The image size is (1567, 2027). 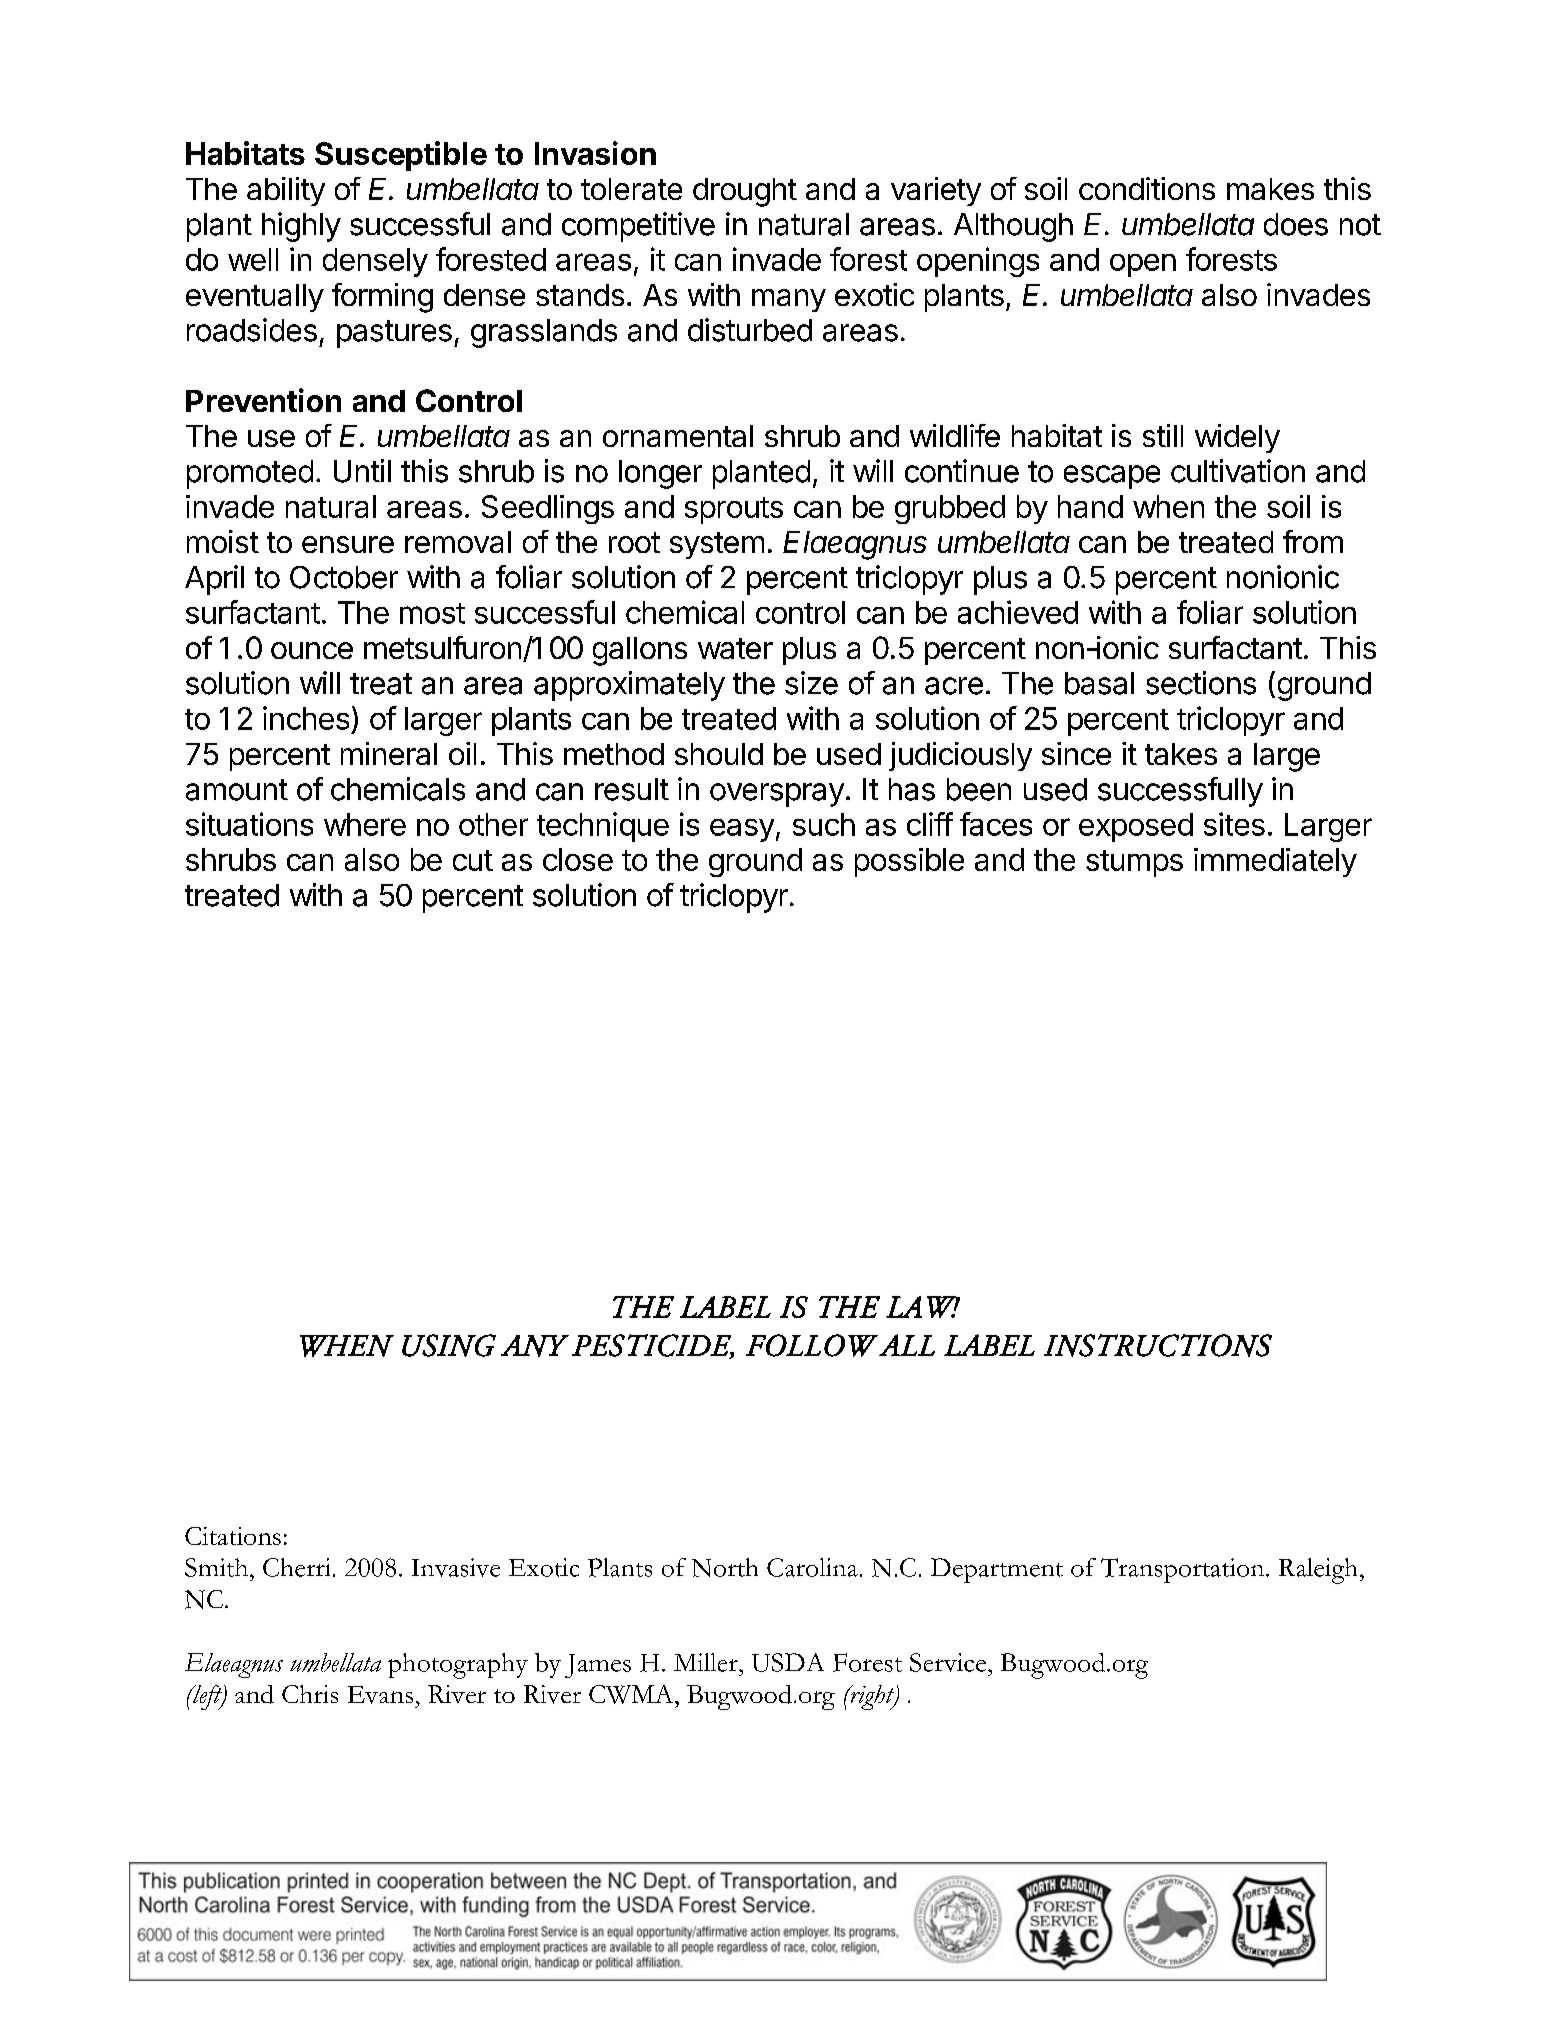 What do you see at coordinates (1270, 189) in the image?
I see `makes` at bounding box center [1270, 189].
